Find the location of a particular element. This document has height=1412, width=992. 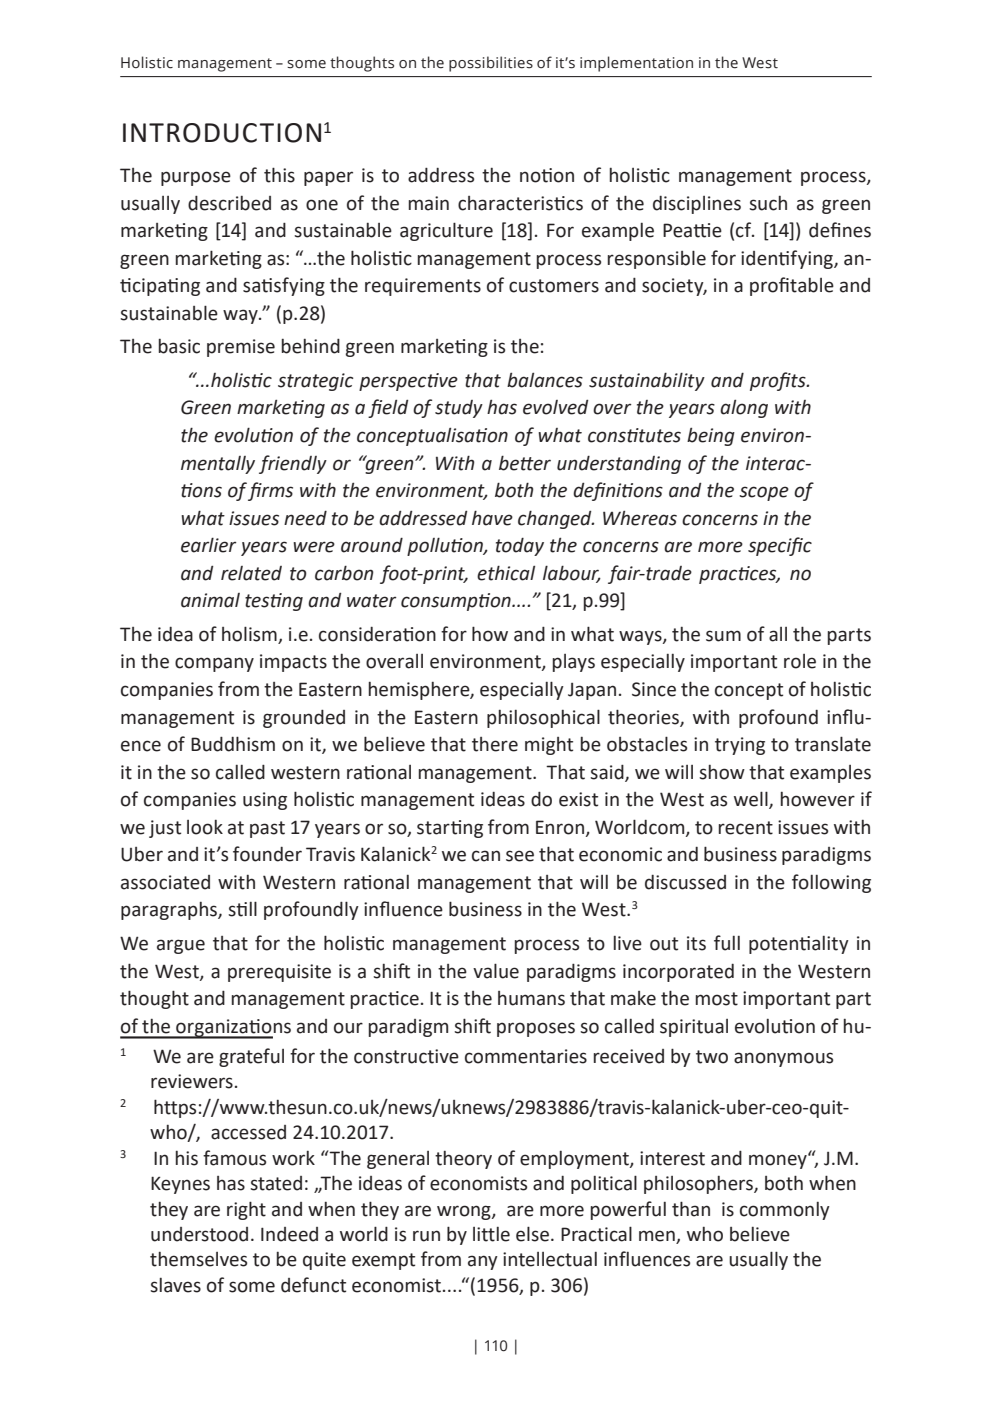

role is located at coordinates (800, 661).
